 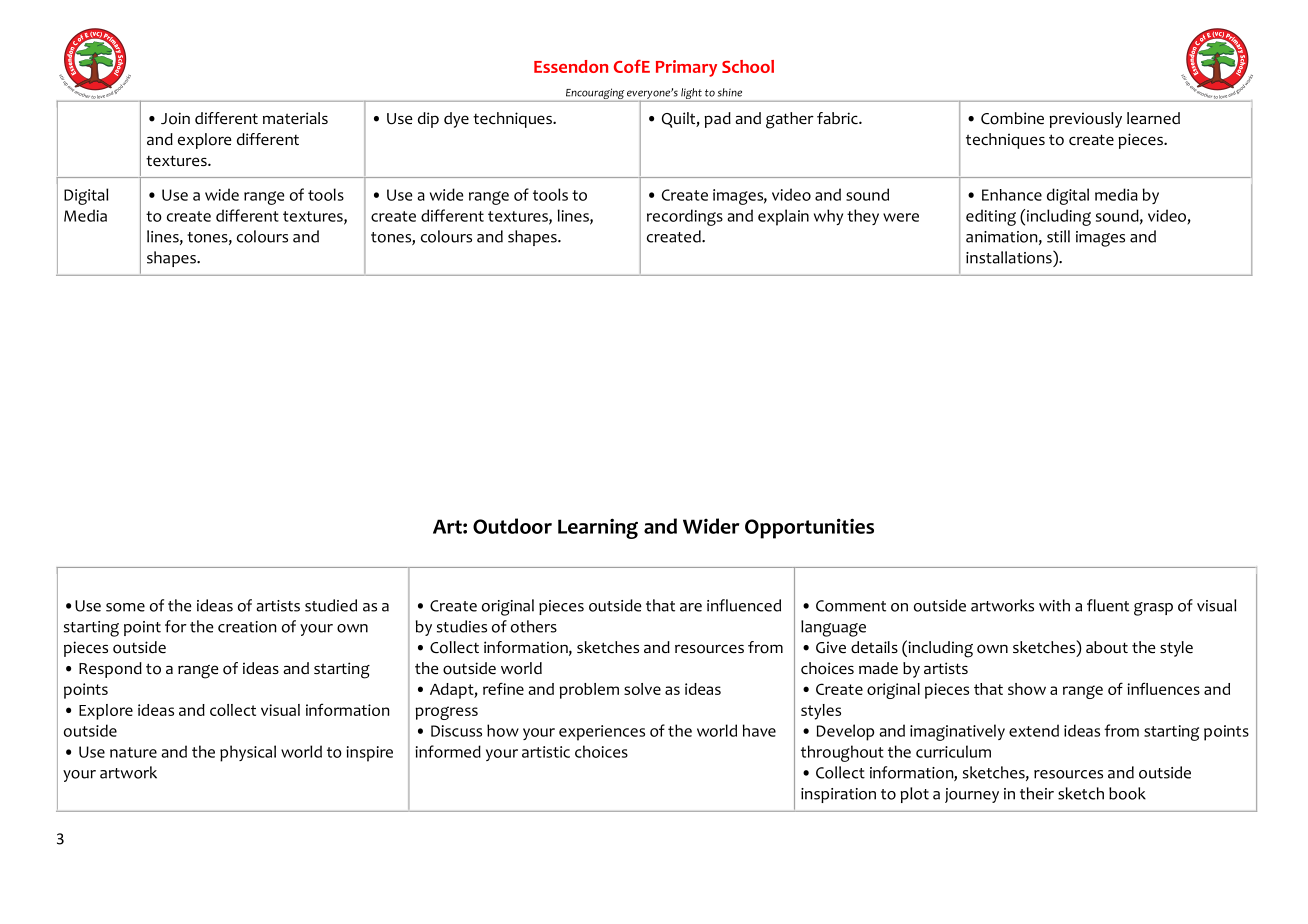 What do you see at coordinates (295, 118) in the image?
I see `materials` at bounding box center [295, 118].
